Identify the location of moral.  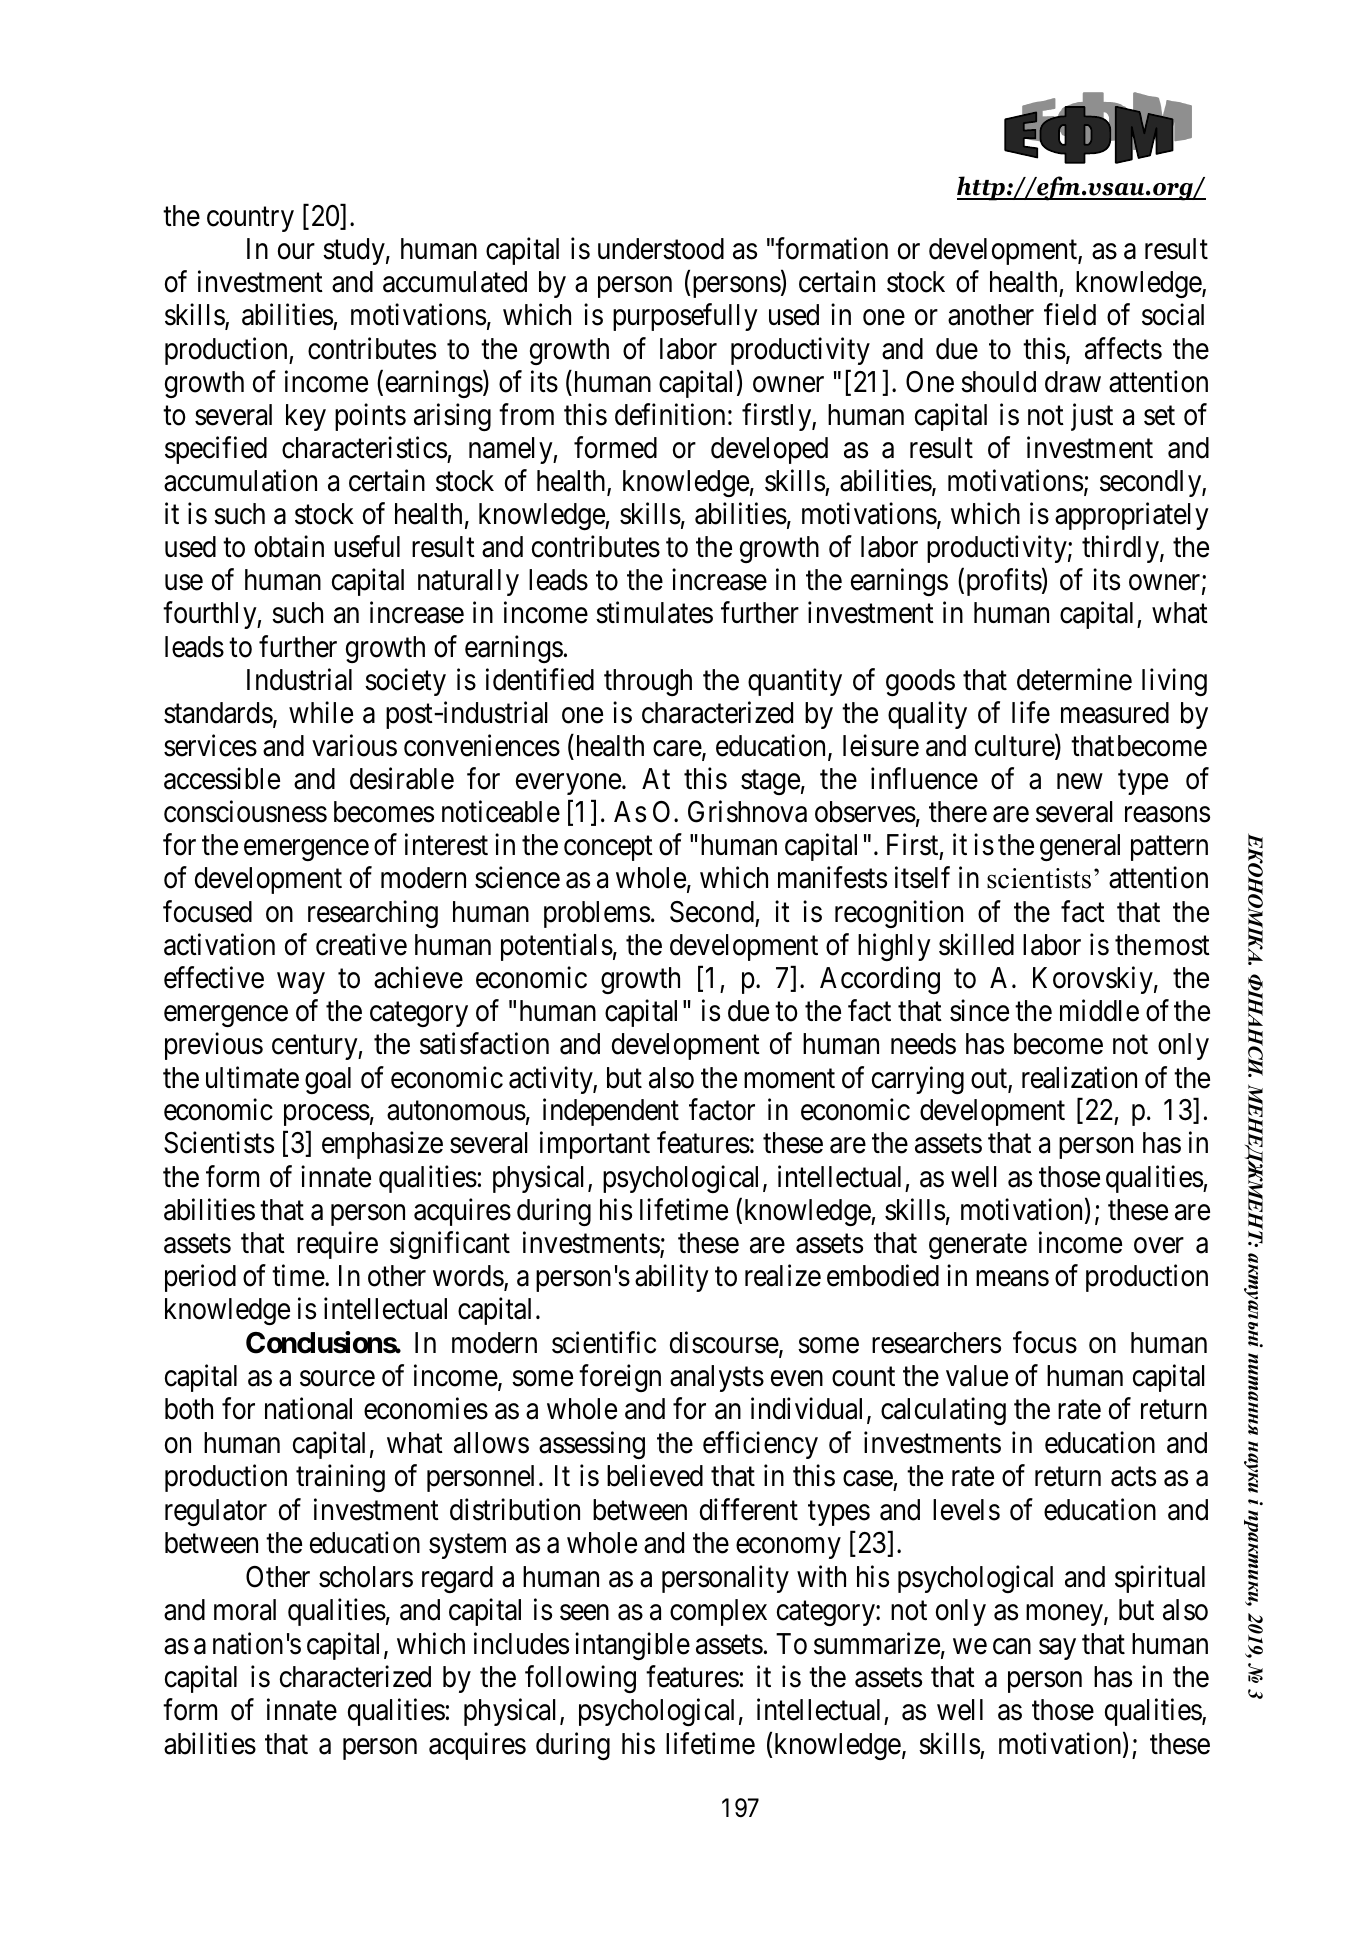
(245, 1610).
